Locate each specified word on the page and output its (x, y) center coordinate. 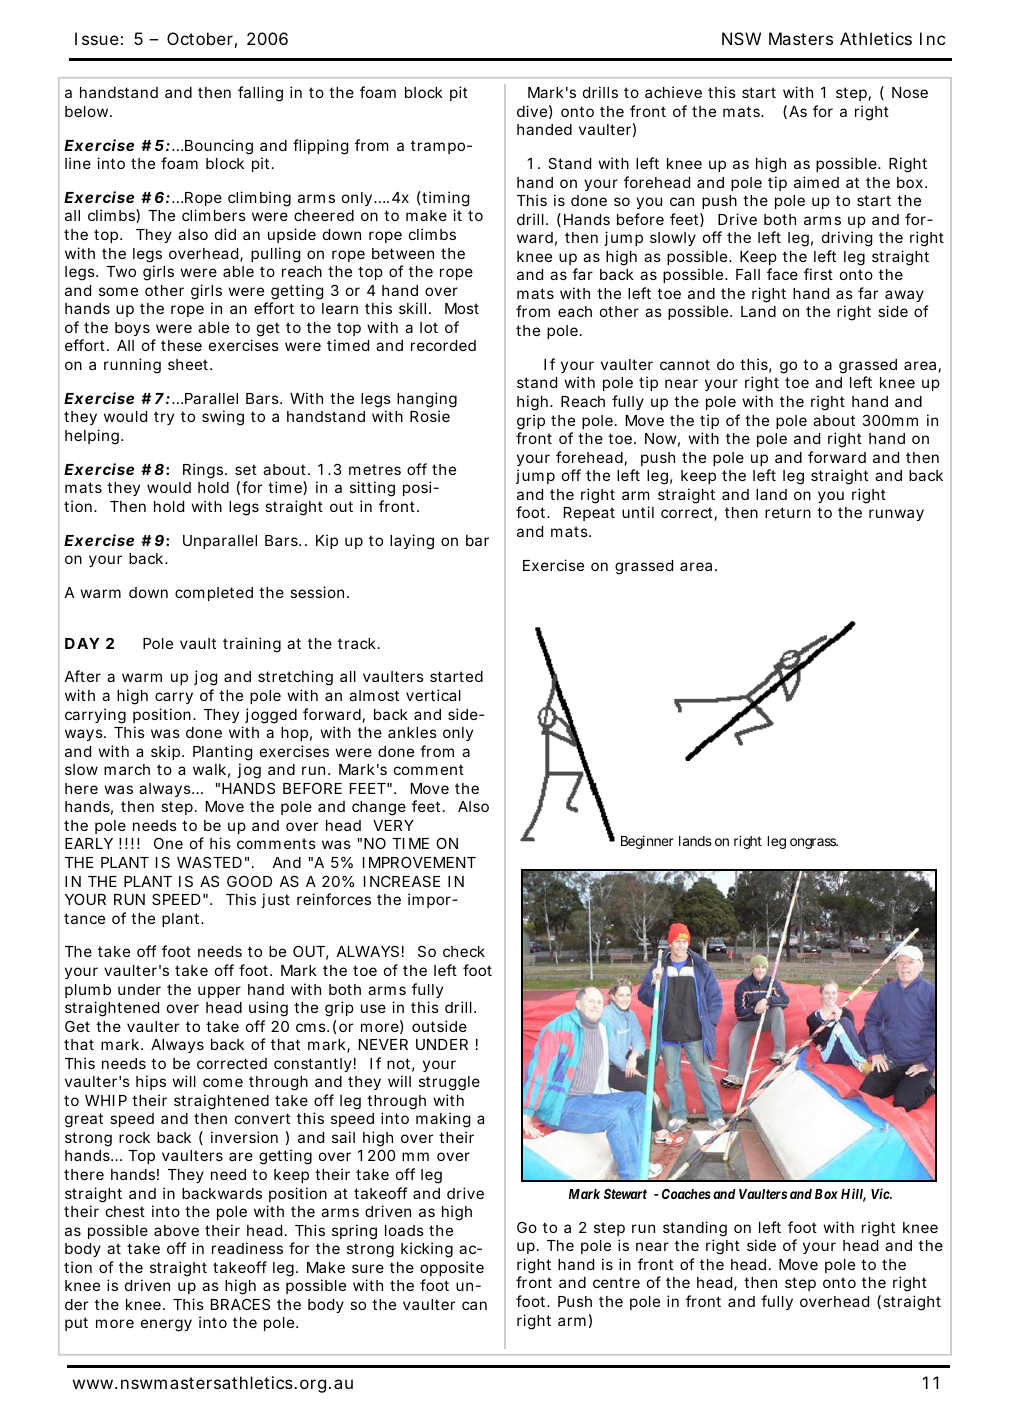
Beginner (647, 842)
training (252, 645)
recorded (443, 345)
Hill (853, 1195)
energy (166, 1325)
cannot (685, 364)
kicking (427, 1250)
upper (219, 992)
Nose (910, 92)
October (202, 40)
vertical (433, 695)
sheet (190, 364)
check (464, 951)
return (788, 512)
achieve (673, 92)
